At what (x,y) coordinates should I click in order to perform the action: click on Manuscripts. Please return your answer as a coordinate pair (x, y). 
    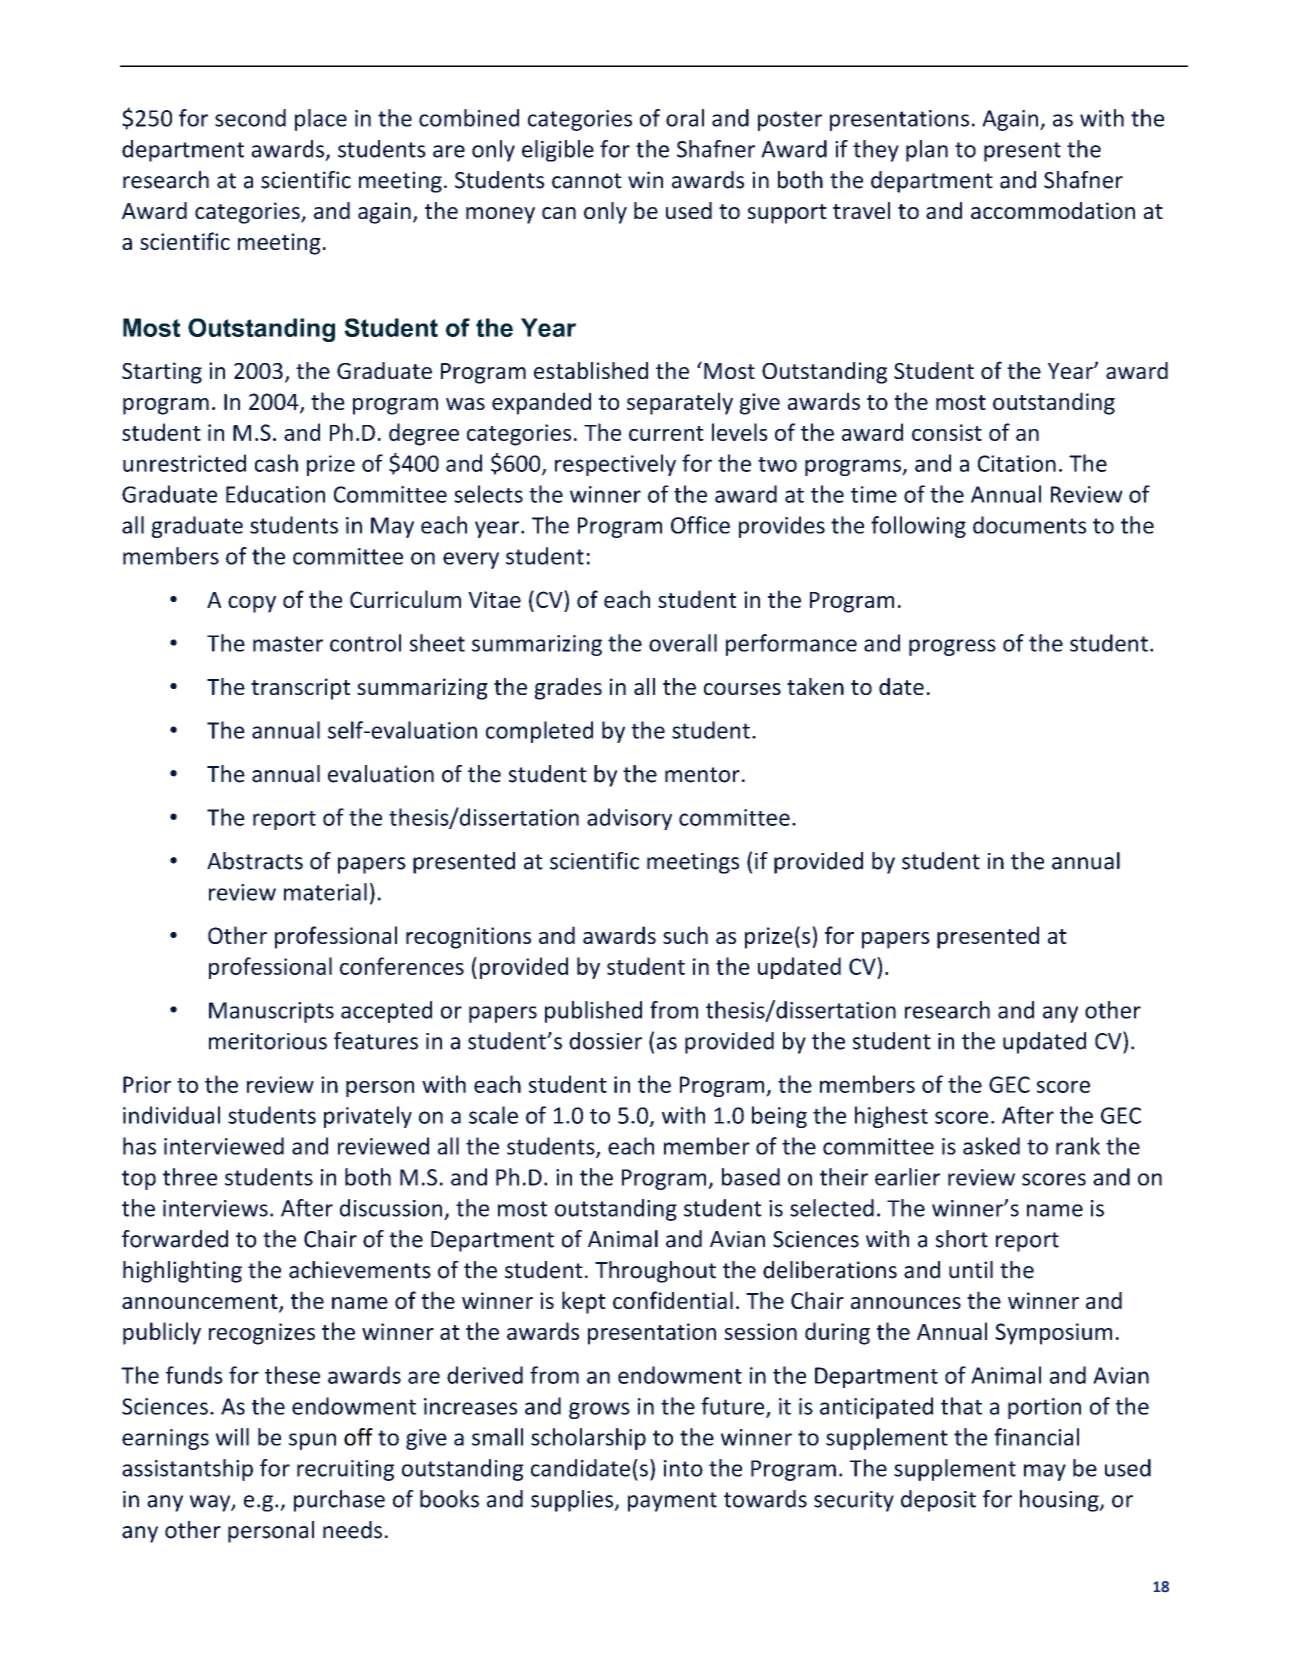
    Looking at the image, I should click on (271, 1012).
